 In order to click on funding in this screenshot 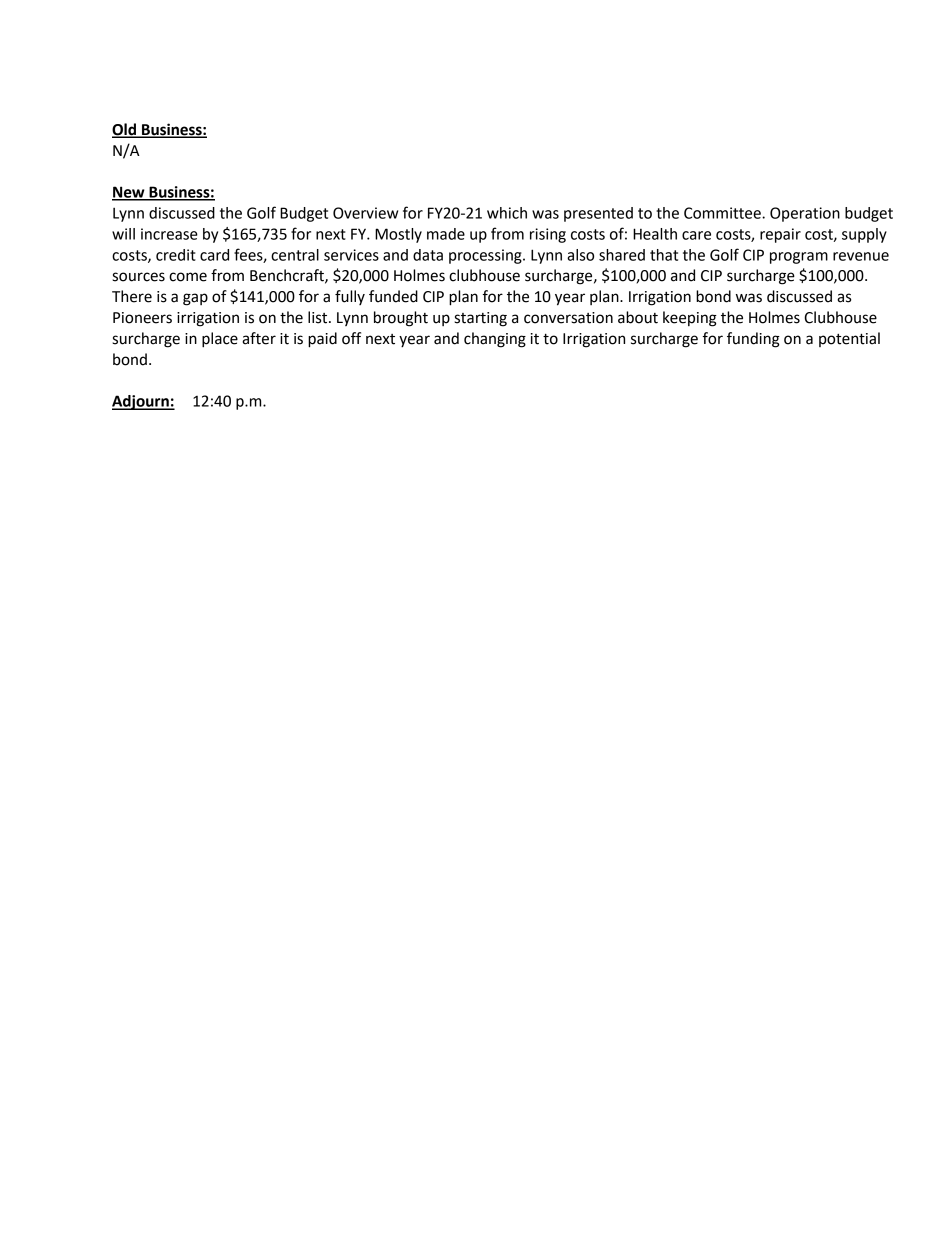, I will do `click(753, 340)`.
